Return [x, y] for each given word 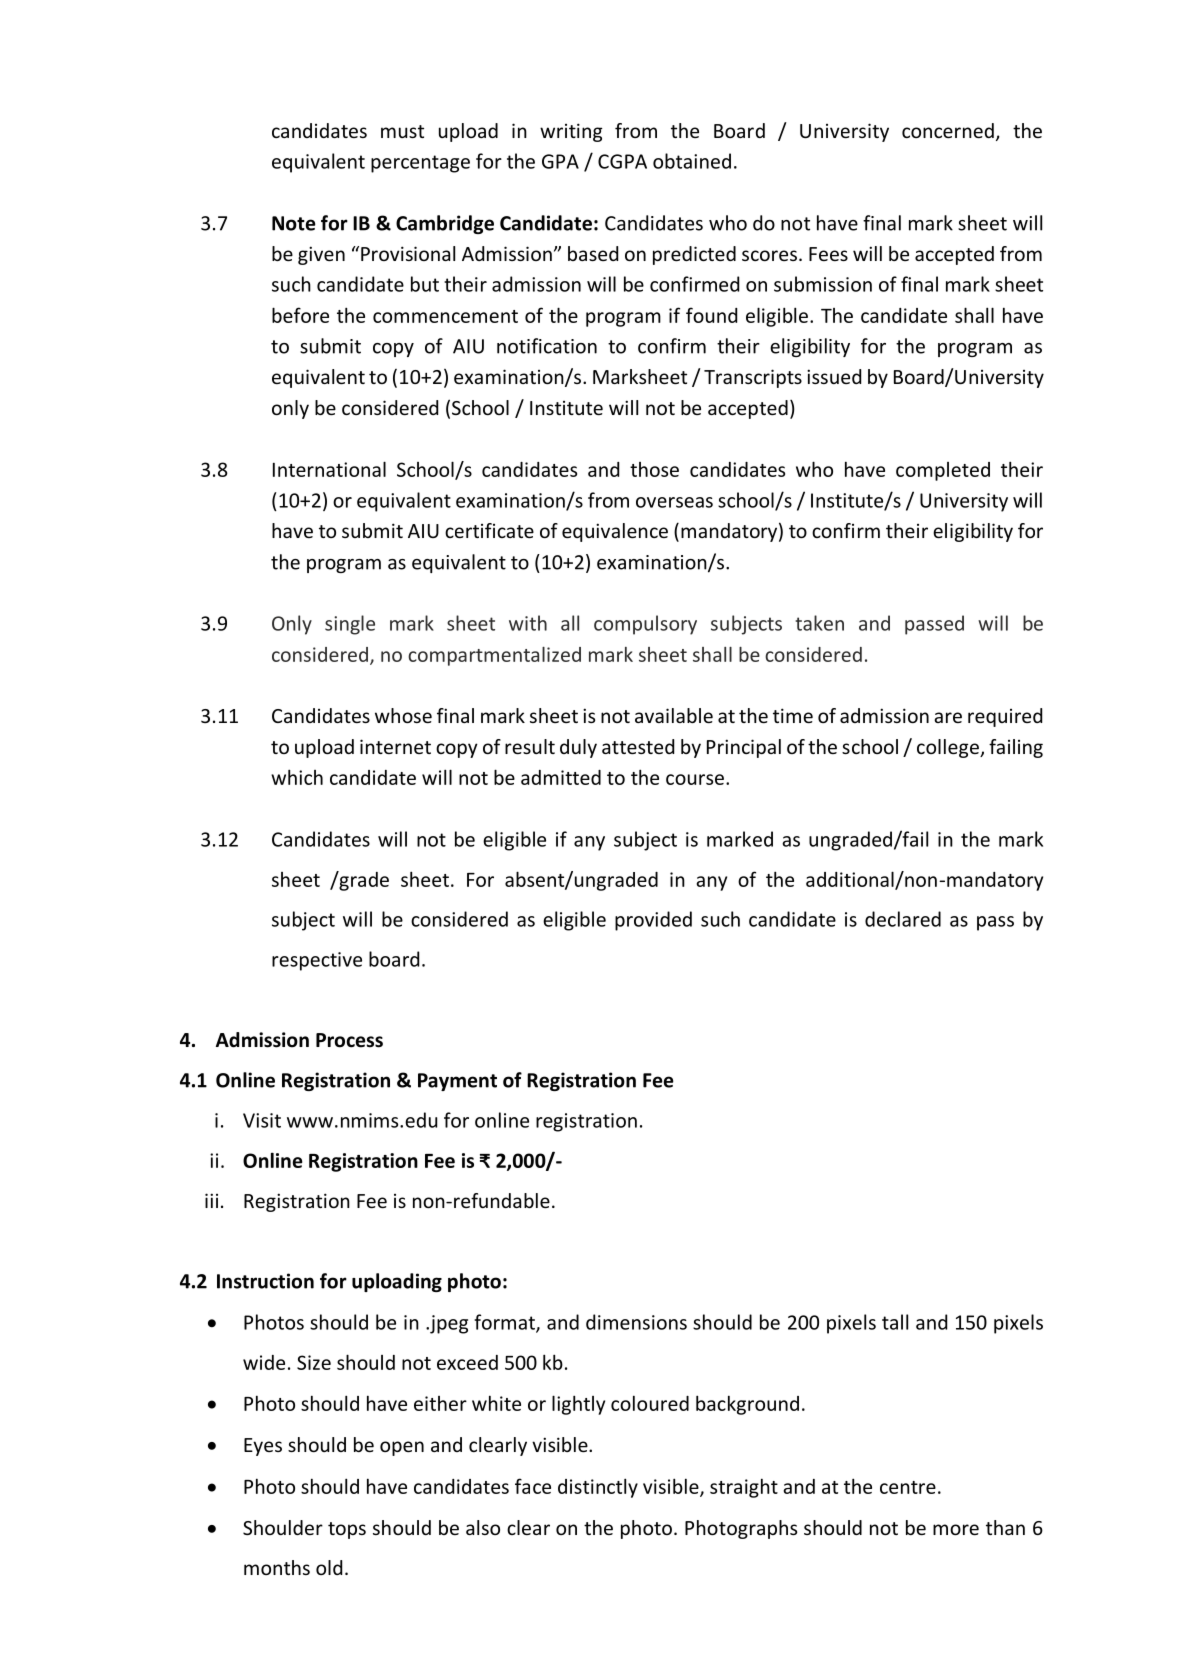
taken [819, 623]
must [402, 131]
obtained [692, 161]
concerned [948, 130]
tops [347, 1530]
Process [349, 1040]
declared [903, 919]
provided [653, 921]
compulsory [645, 625]
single [350, 625]
